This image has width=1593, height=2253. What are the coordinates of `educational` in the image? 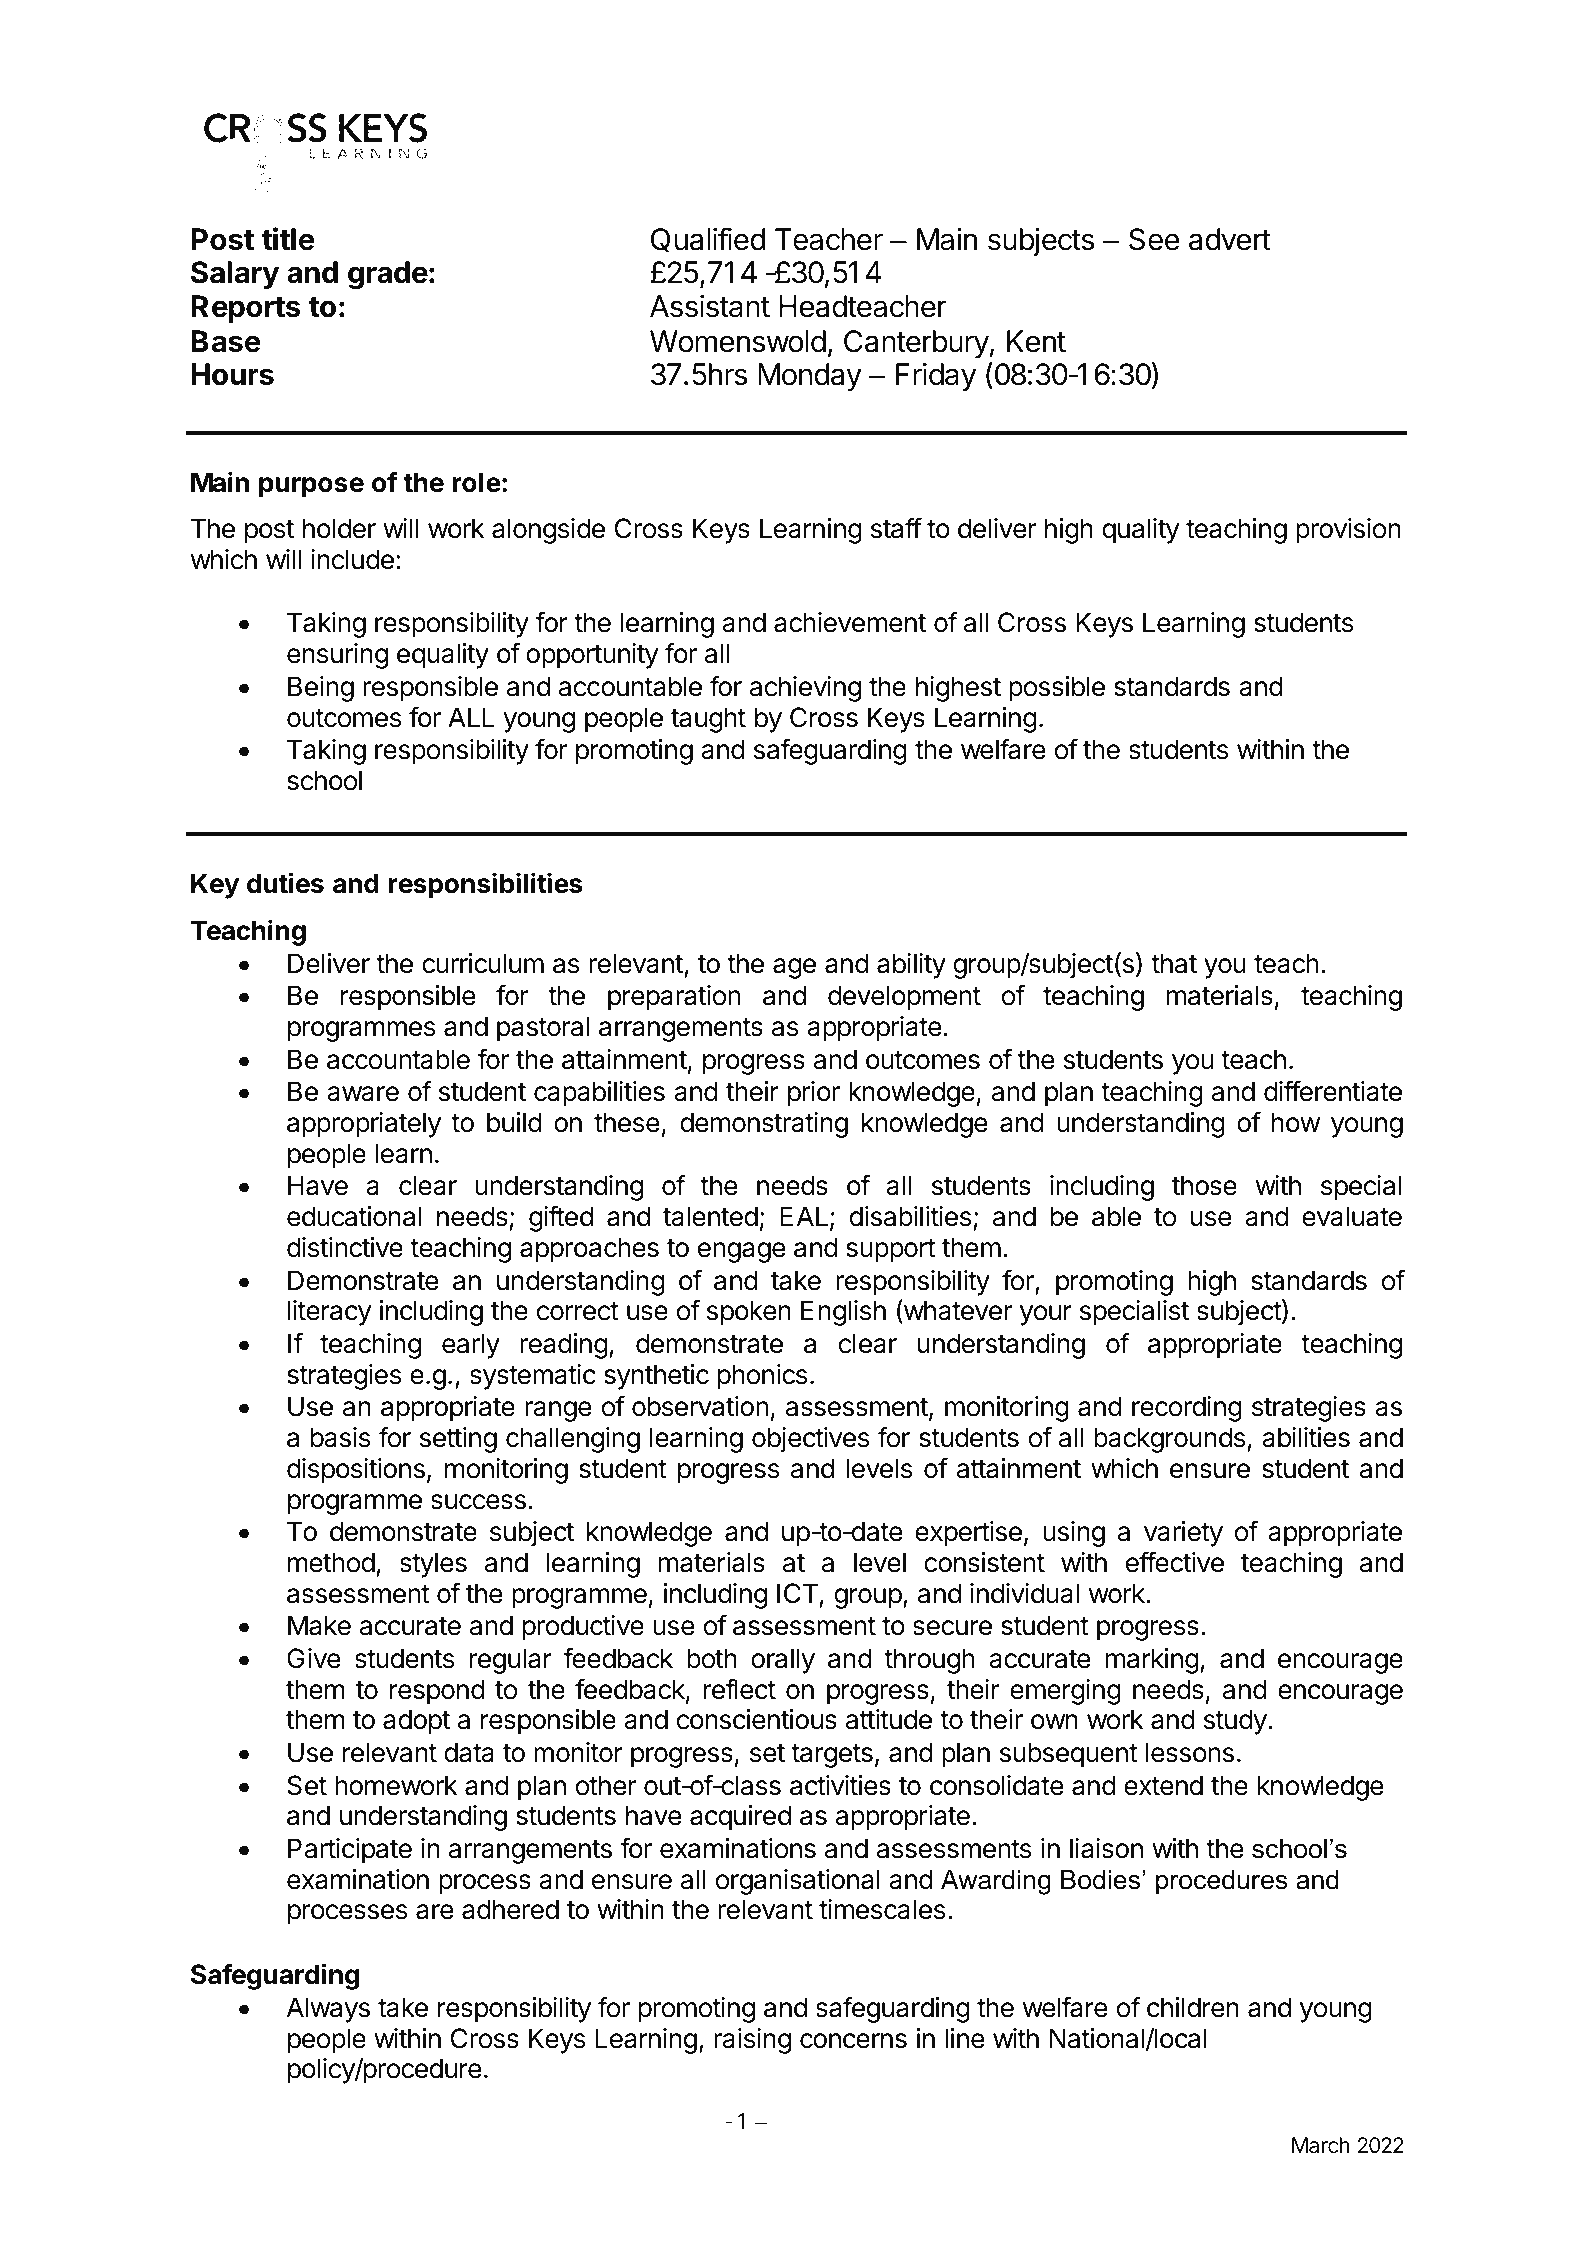 It's located at (354, 1216).
